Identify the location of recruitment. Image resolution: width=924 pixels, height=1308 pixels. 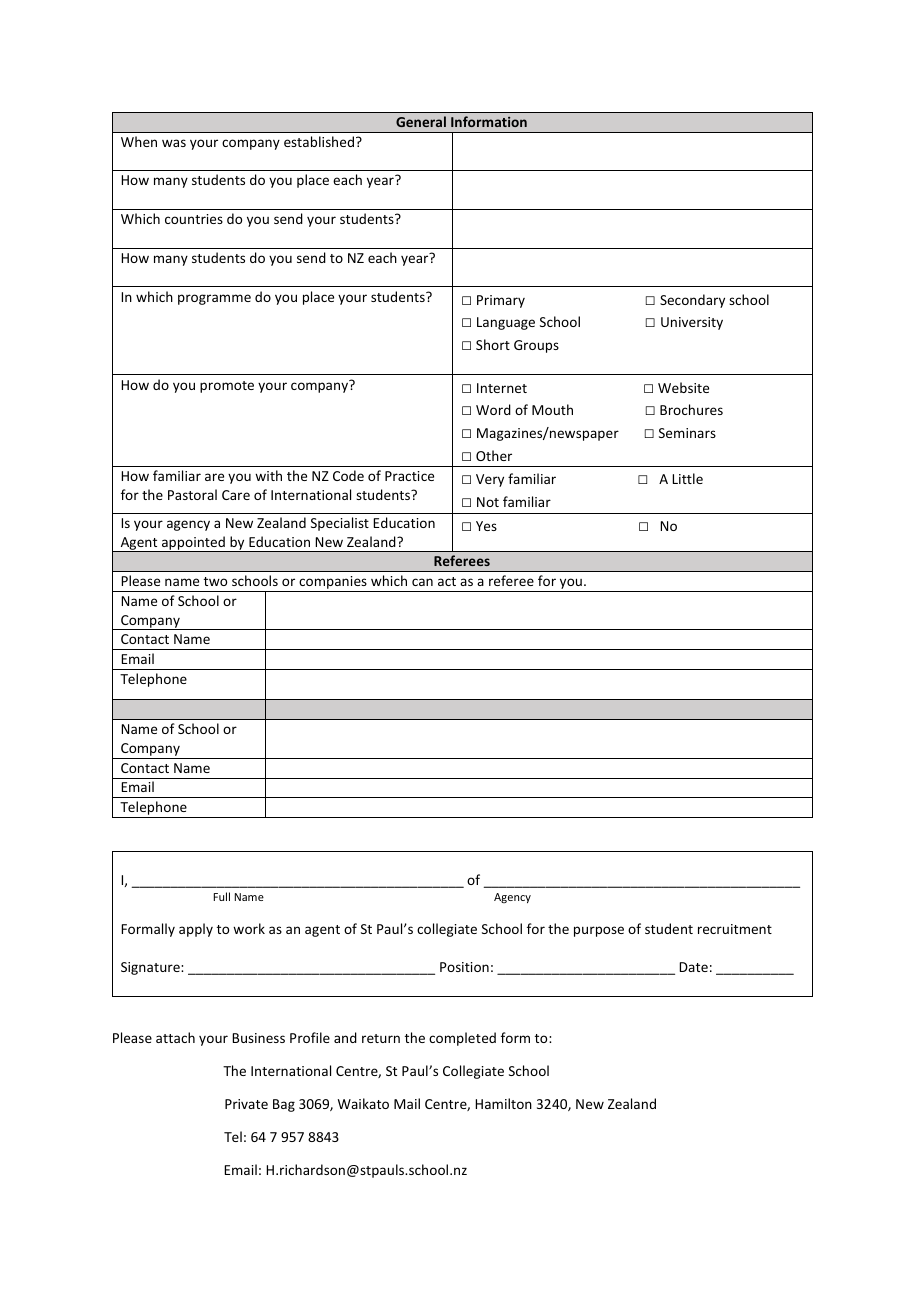
(735, 929).
